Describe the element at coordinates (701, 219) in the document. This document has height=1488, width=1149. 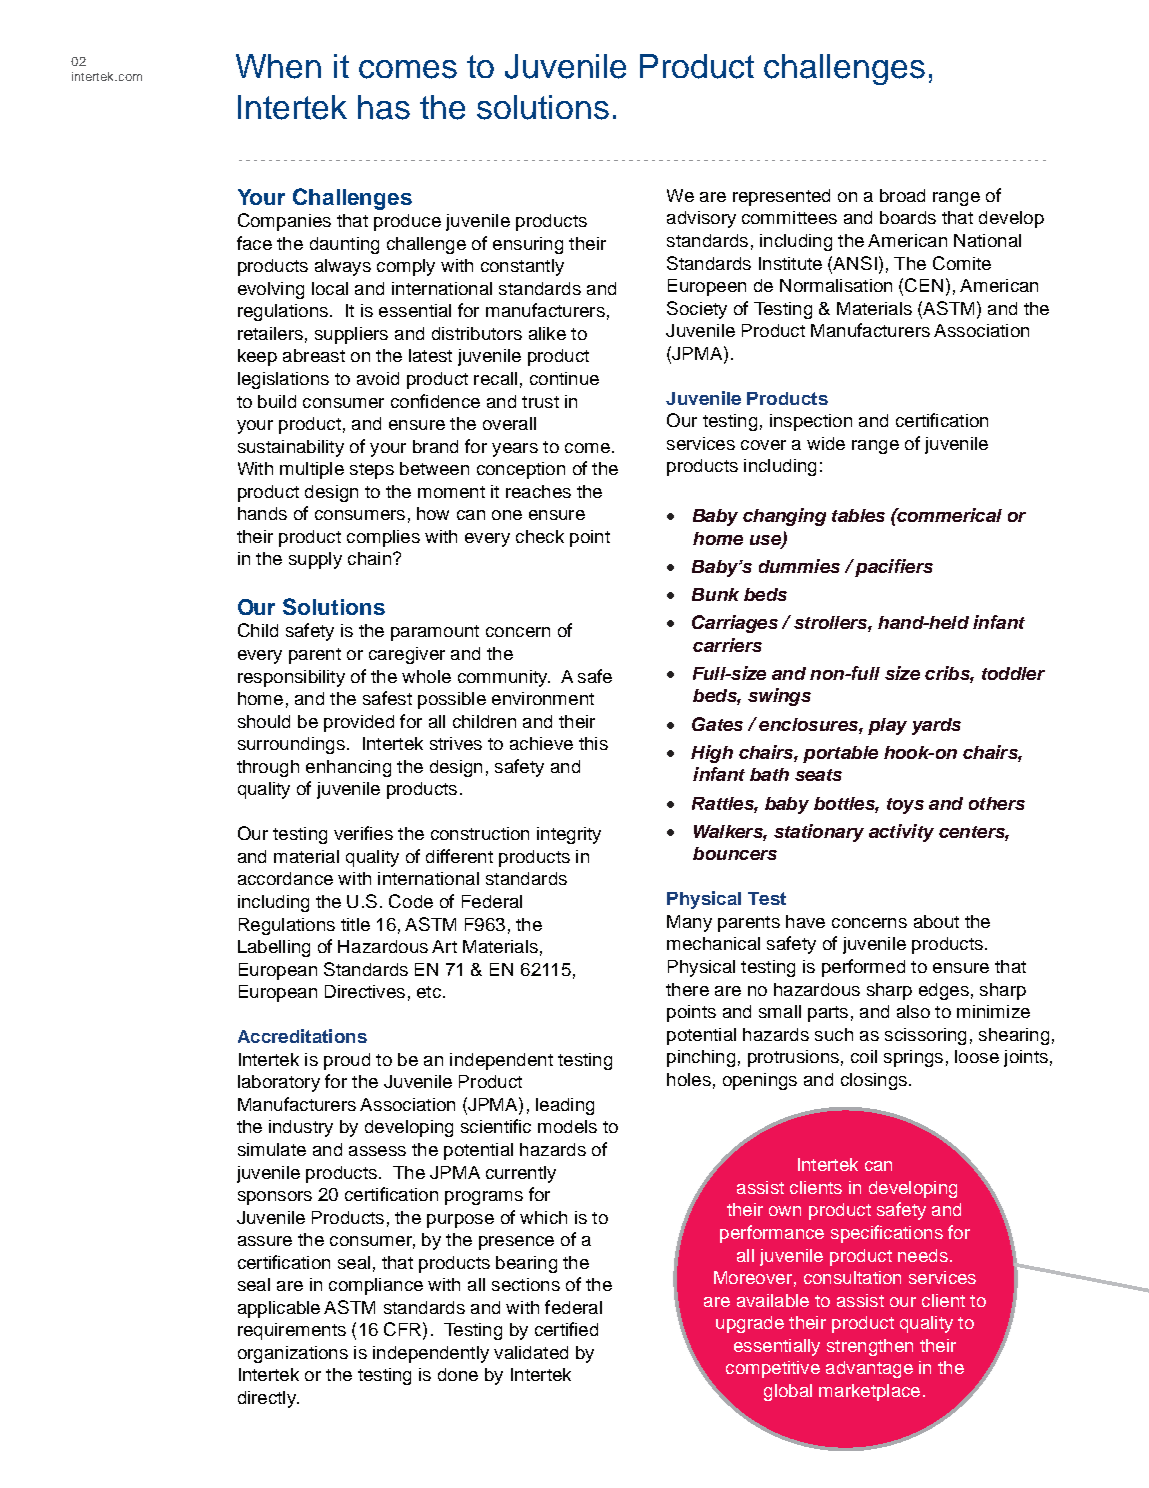
I see `advisory` at that location.
